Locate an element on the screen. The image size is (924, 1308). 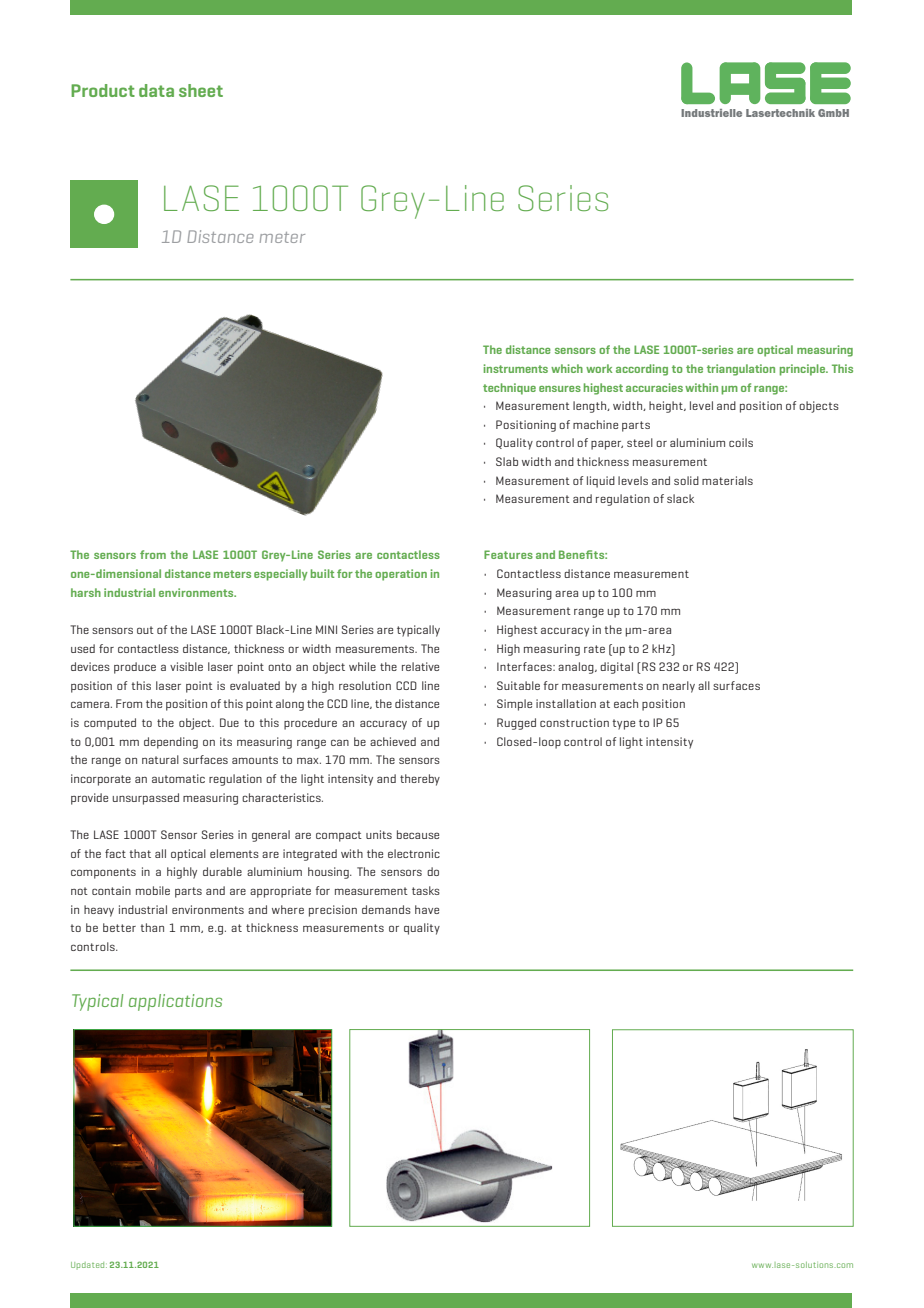
harsh is located at coordinates (86, 592).
